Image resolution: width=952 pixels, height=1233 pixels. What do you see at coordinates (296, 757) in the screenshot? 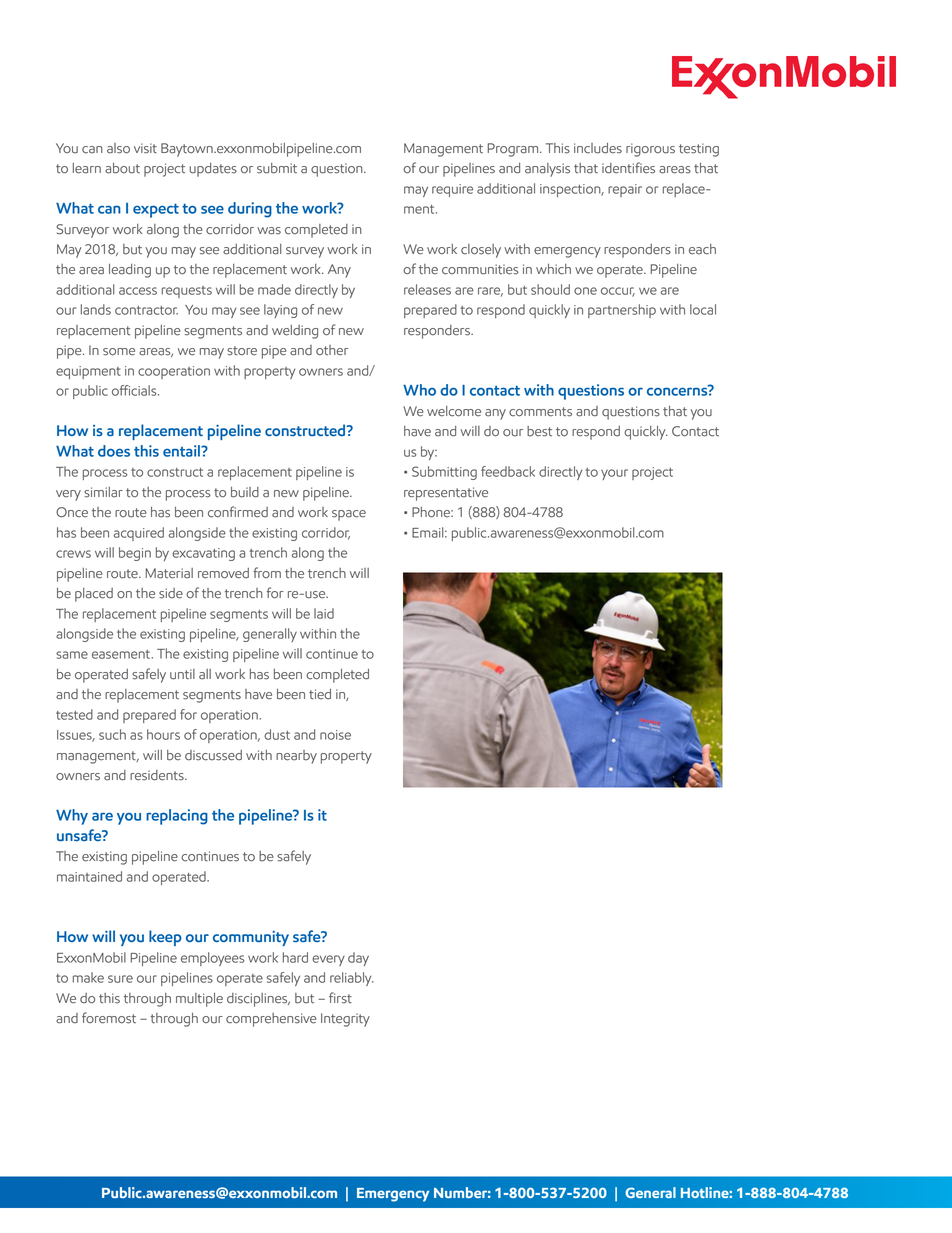
I see `nearby` at bounding box center [296, 757].
